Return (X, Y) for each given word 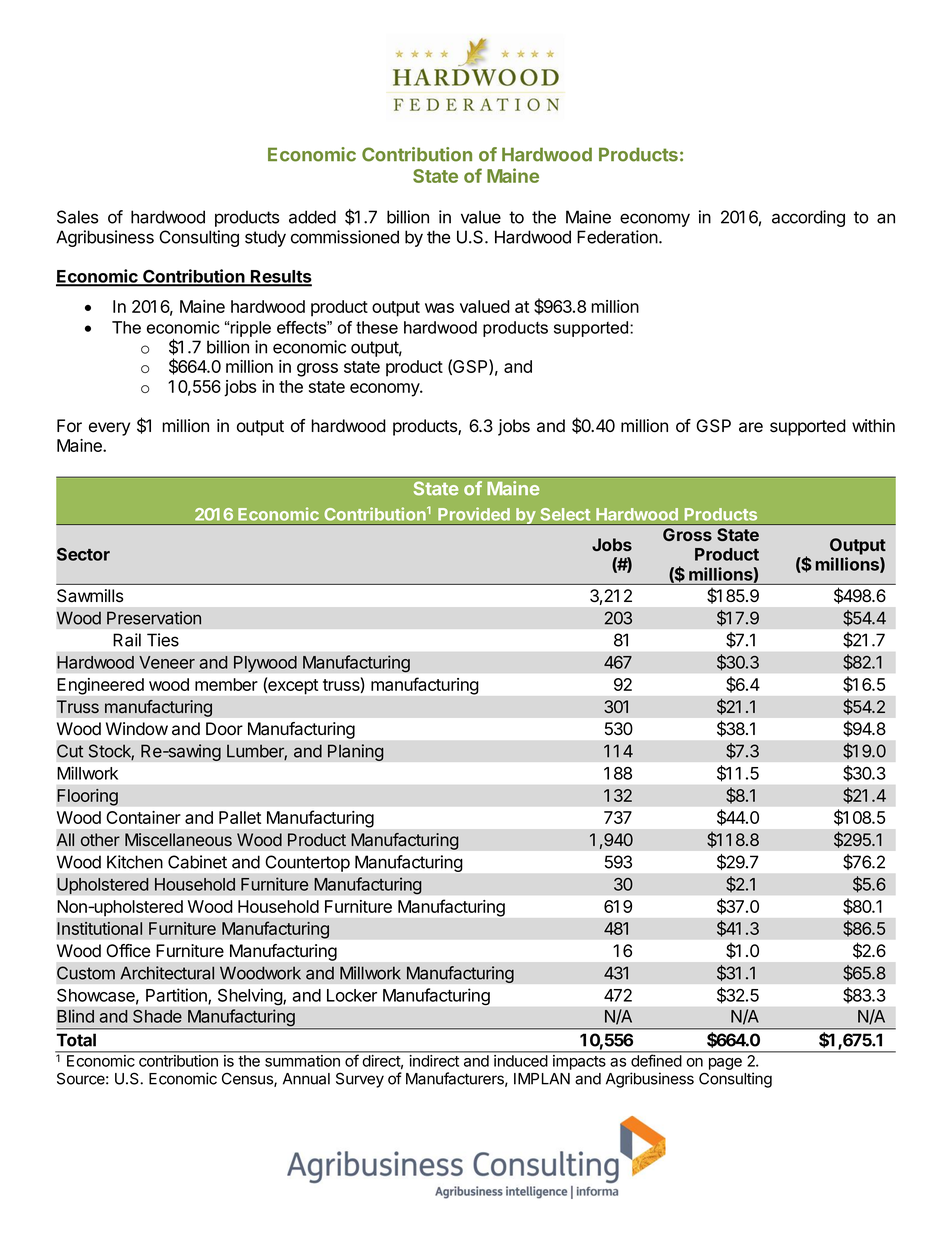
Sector (83, 554)
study (265, 238)
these (377, 327)
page (725, 1064)
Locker (352, 995)
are (751, 427)
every (109, 429)
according (808, 218)
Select (565, 514)
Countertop (308, 863)
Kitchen (135, 862)
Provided (474, 514)
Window (137, 729)
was (439, 308)
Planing (356, 752)
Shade (157, 1016)
